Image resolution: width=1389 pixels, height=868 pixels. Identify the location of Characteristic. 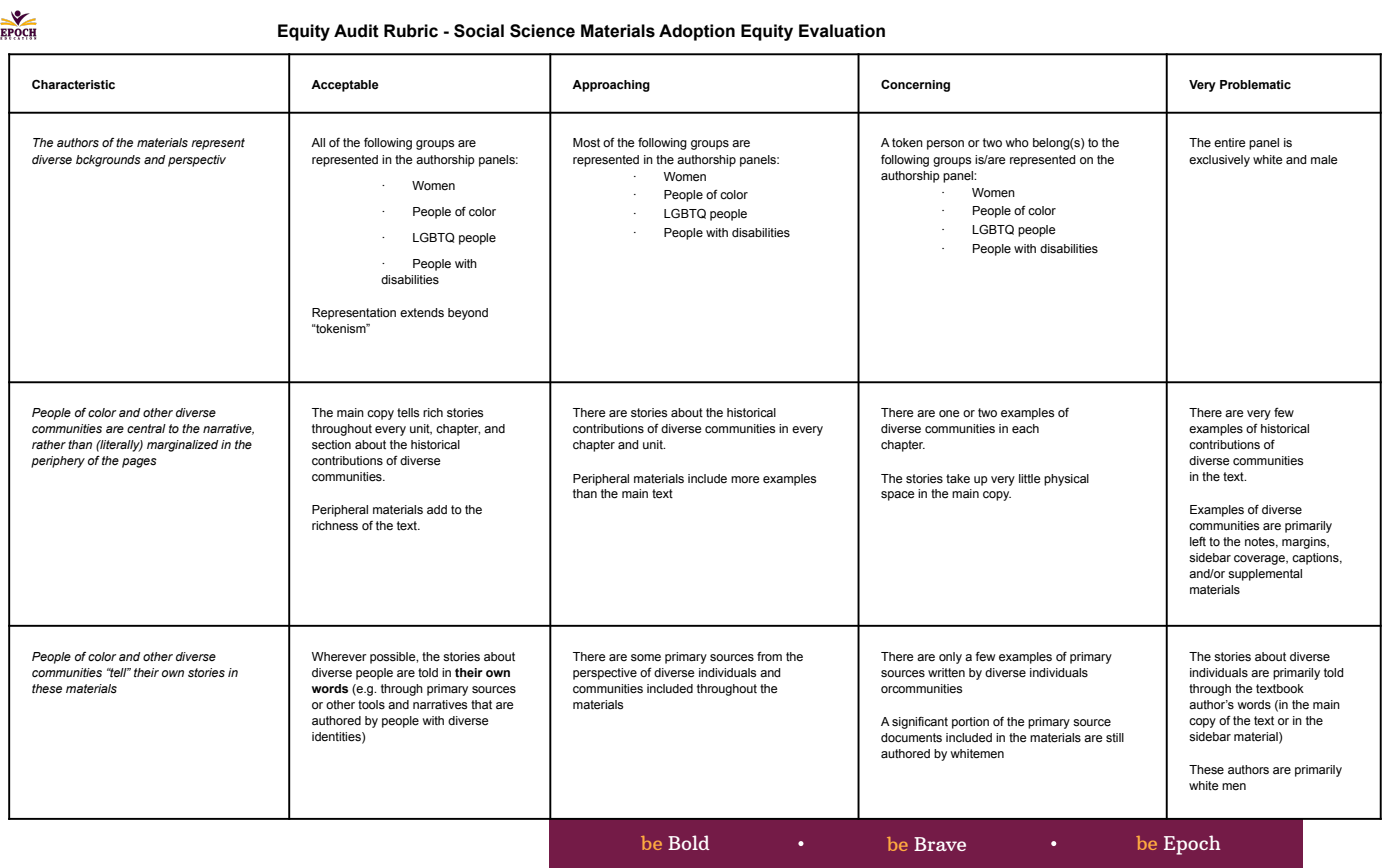
(73, 84).
